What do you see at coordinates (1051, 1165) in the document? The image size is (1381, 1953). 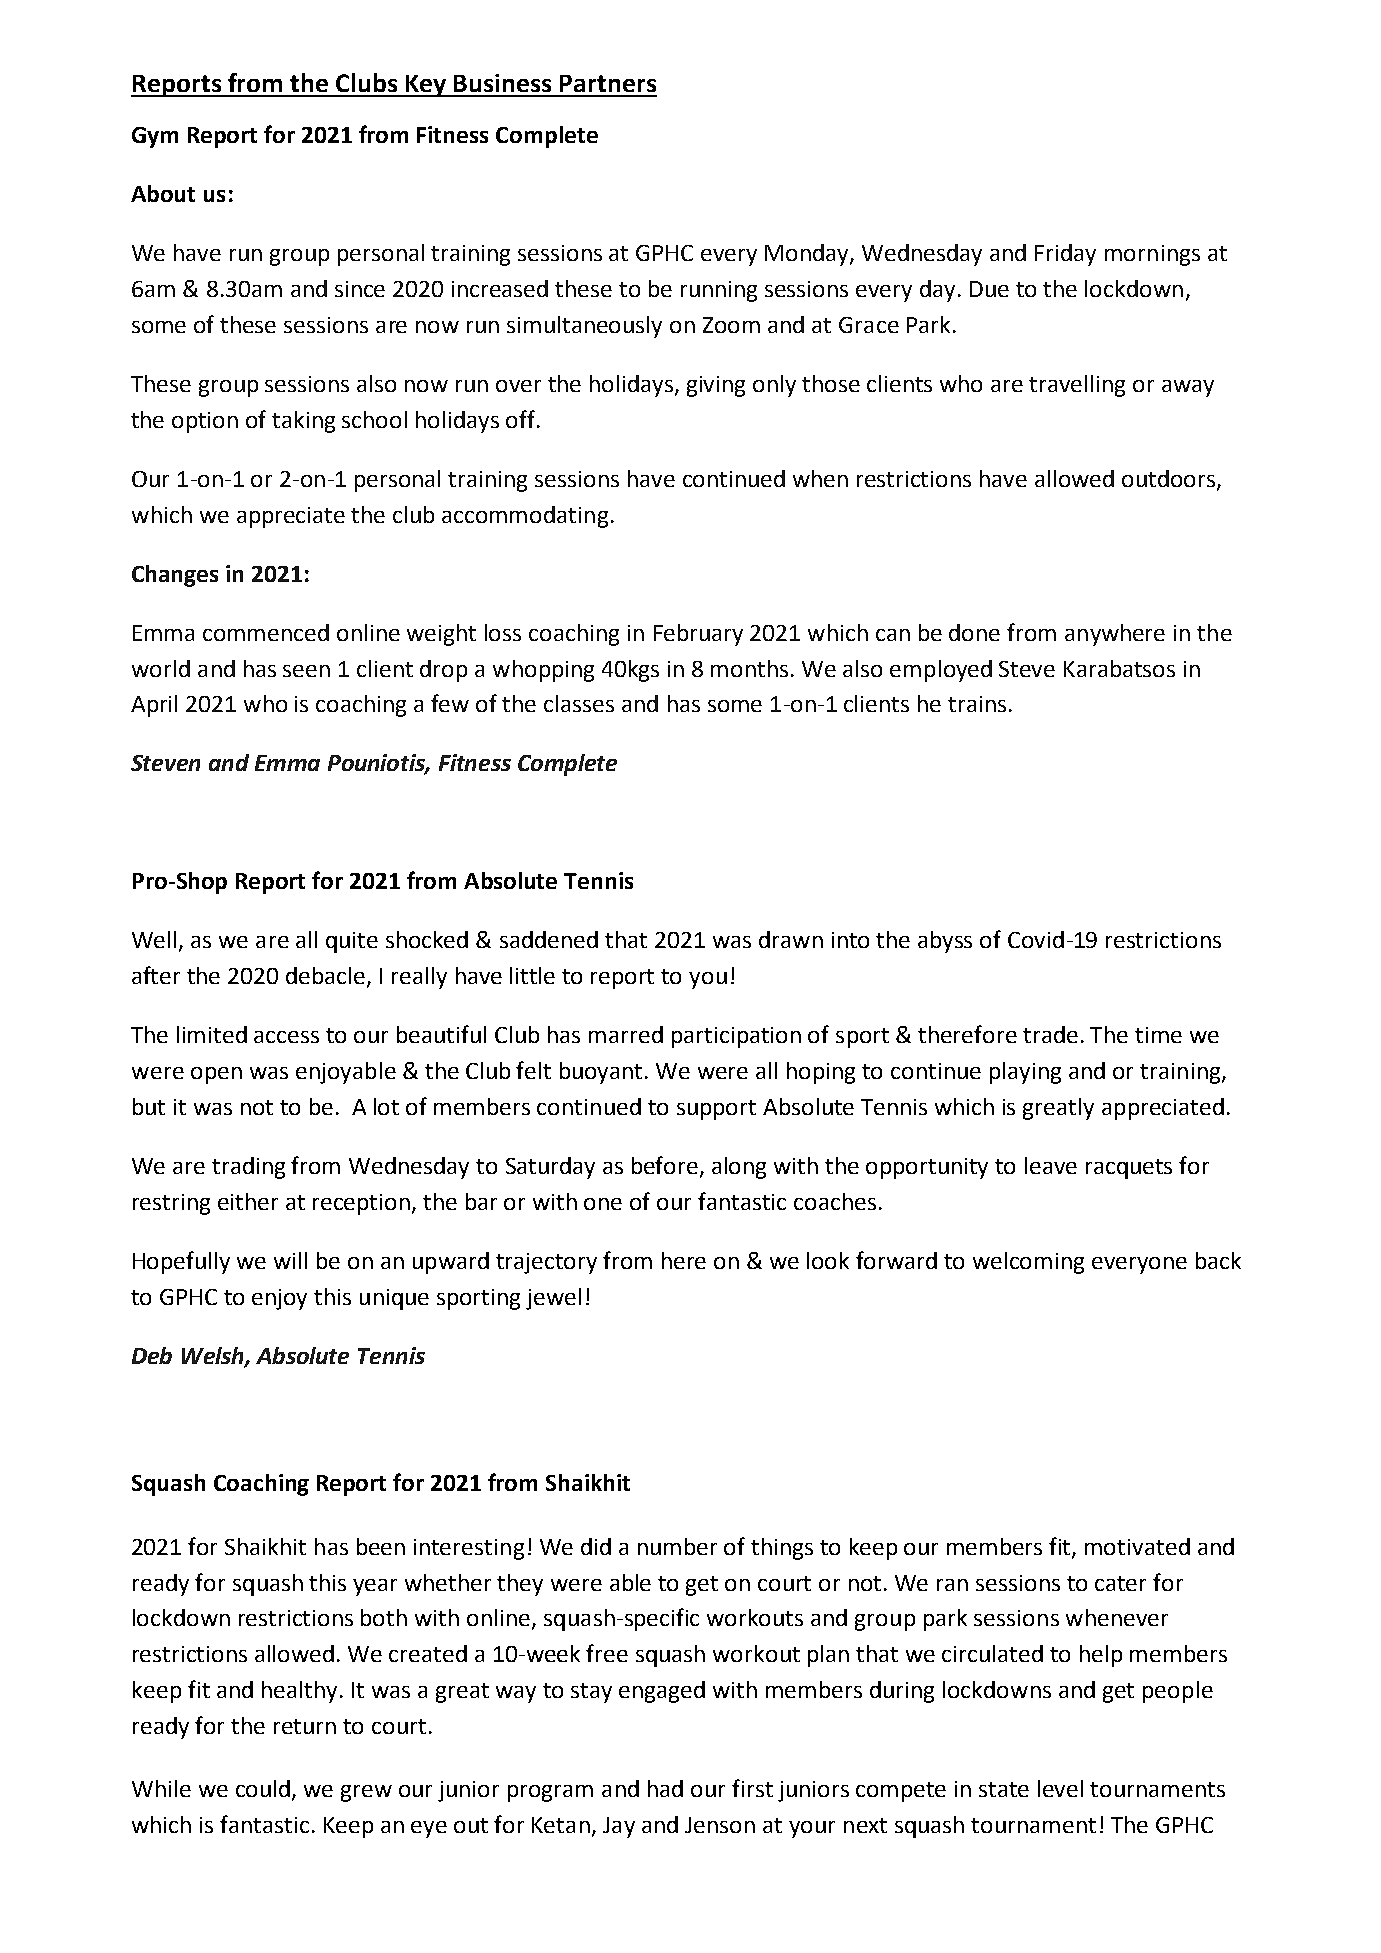 I see `leave` at bounding box center [1051, 1165].
